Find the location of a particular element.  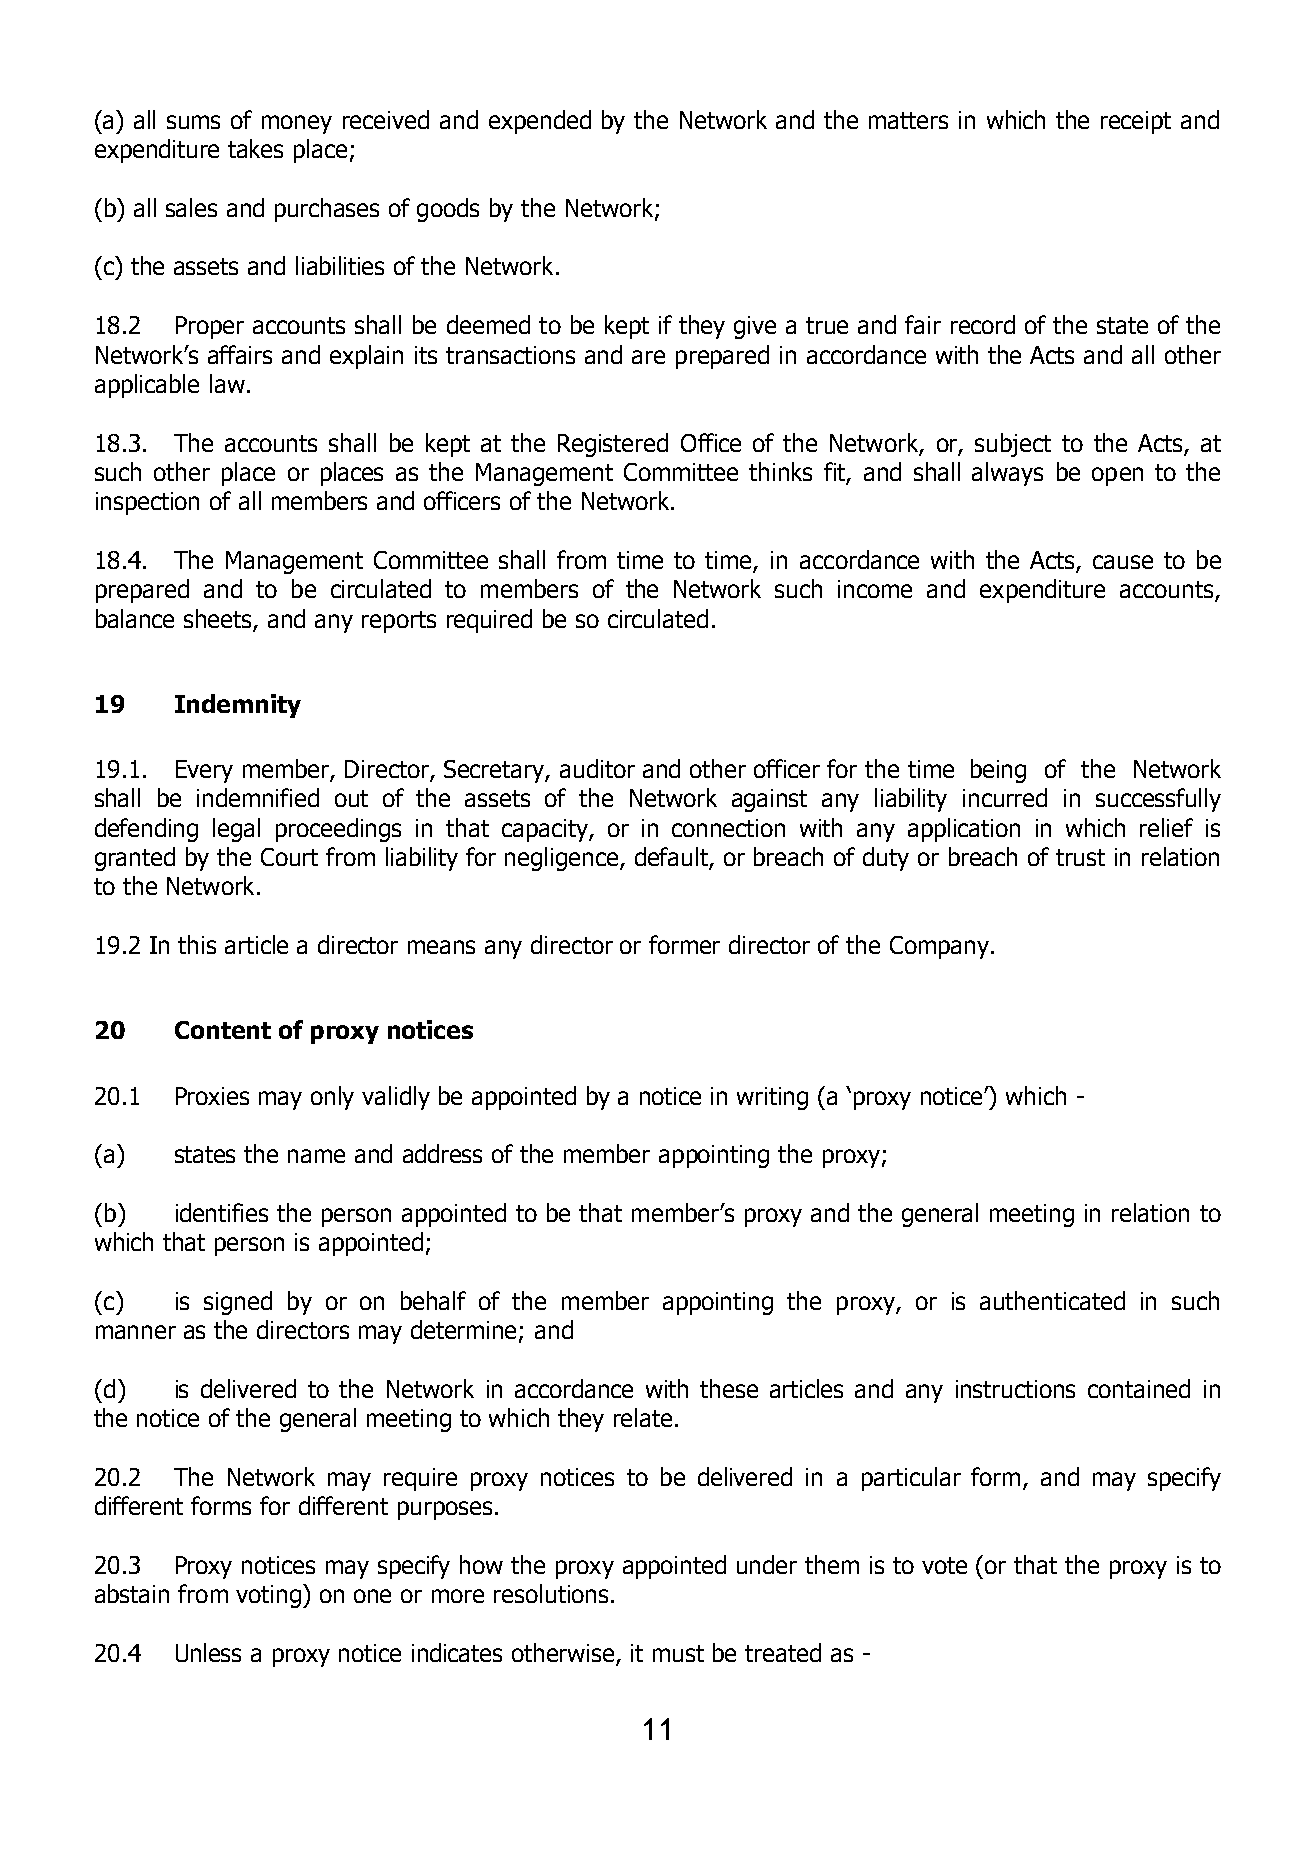

expended is located at coordinates (540, 122).
